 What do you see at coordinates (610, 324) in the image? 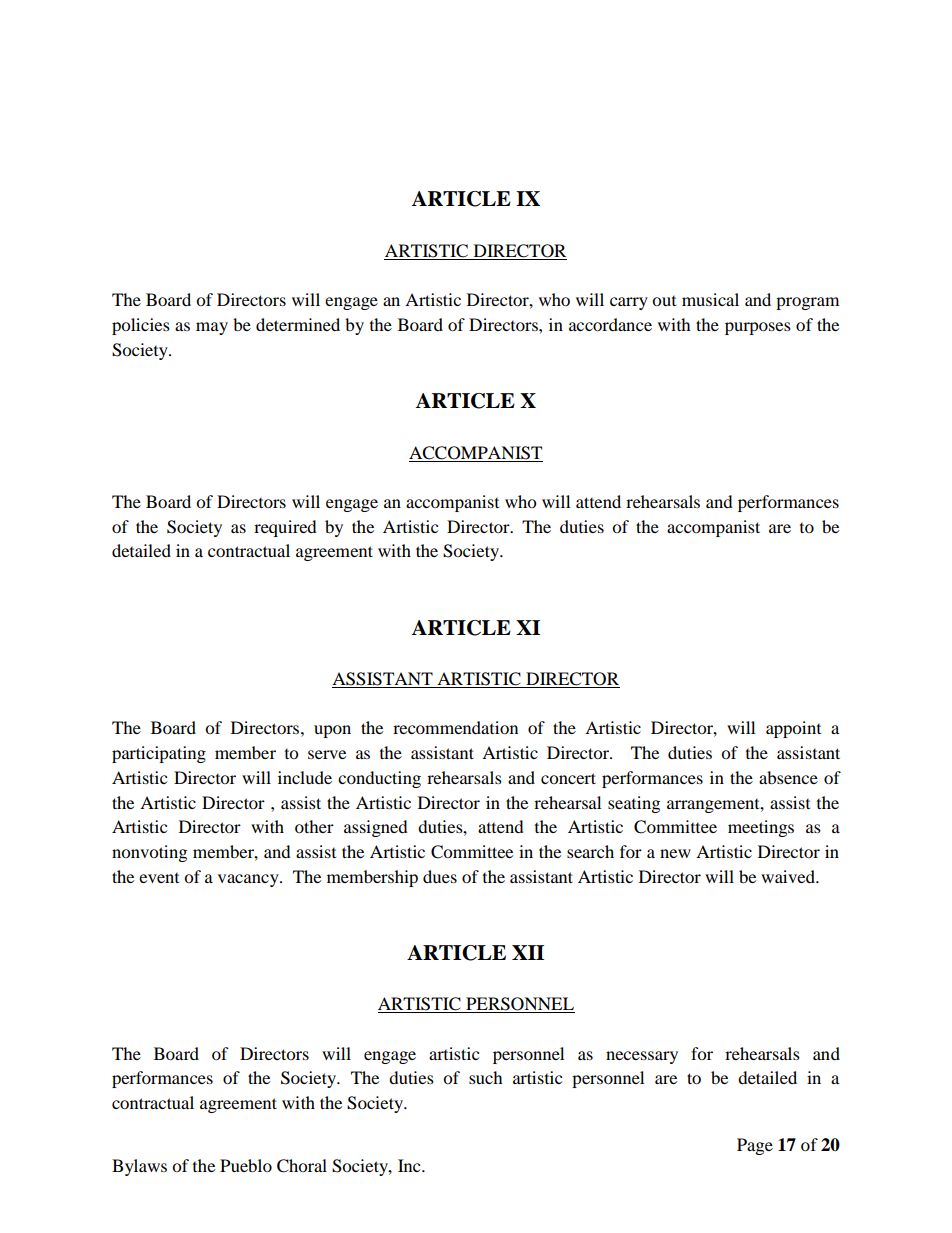
I see `accordance` at bounding box center [610, 324].
